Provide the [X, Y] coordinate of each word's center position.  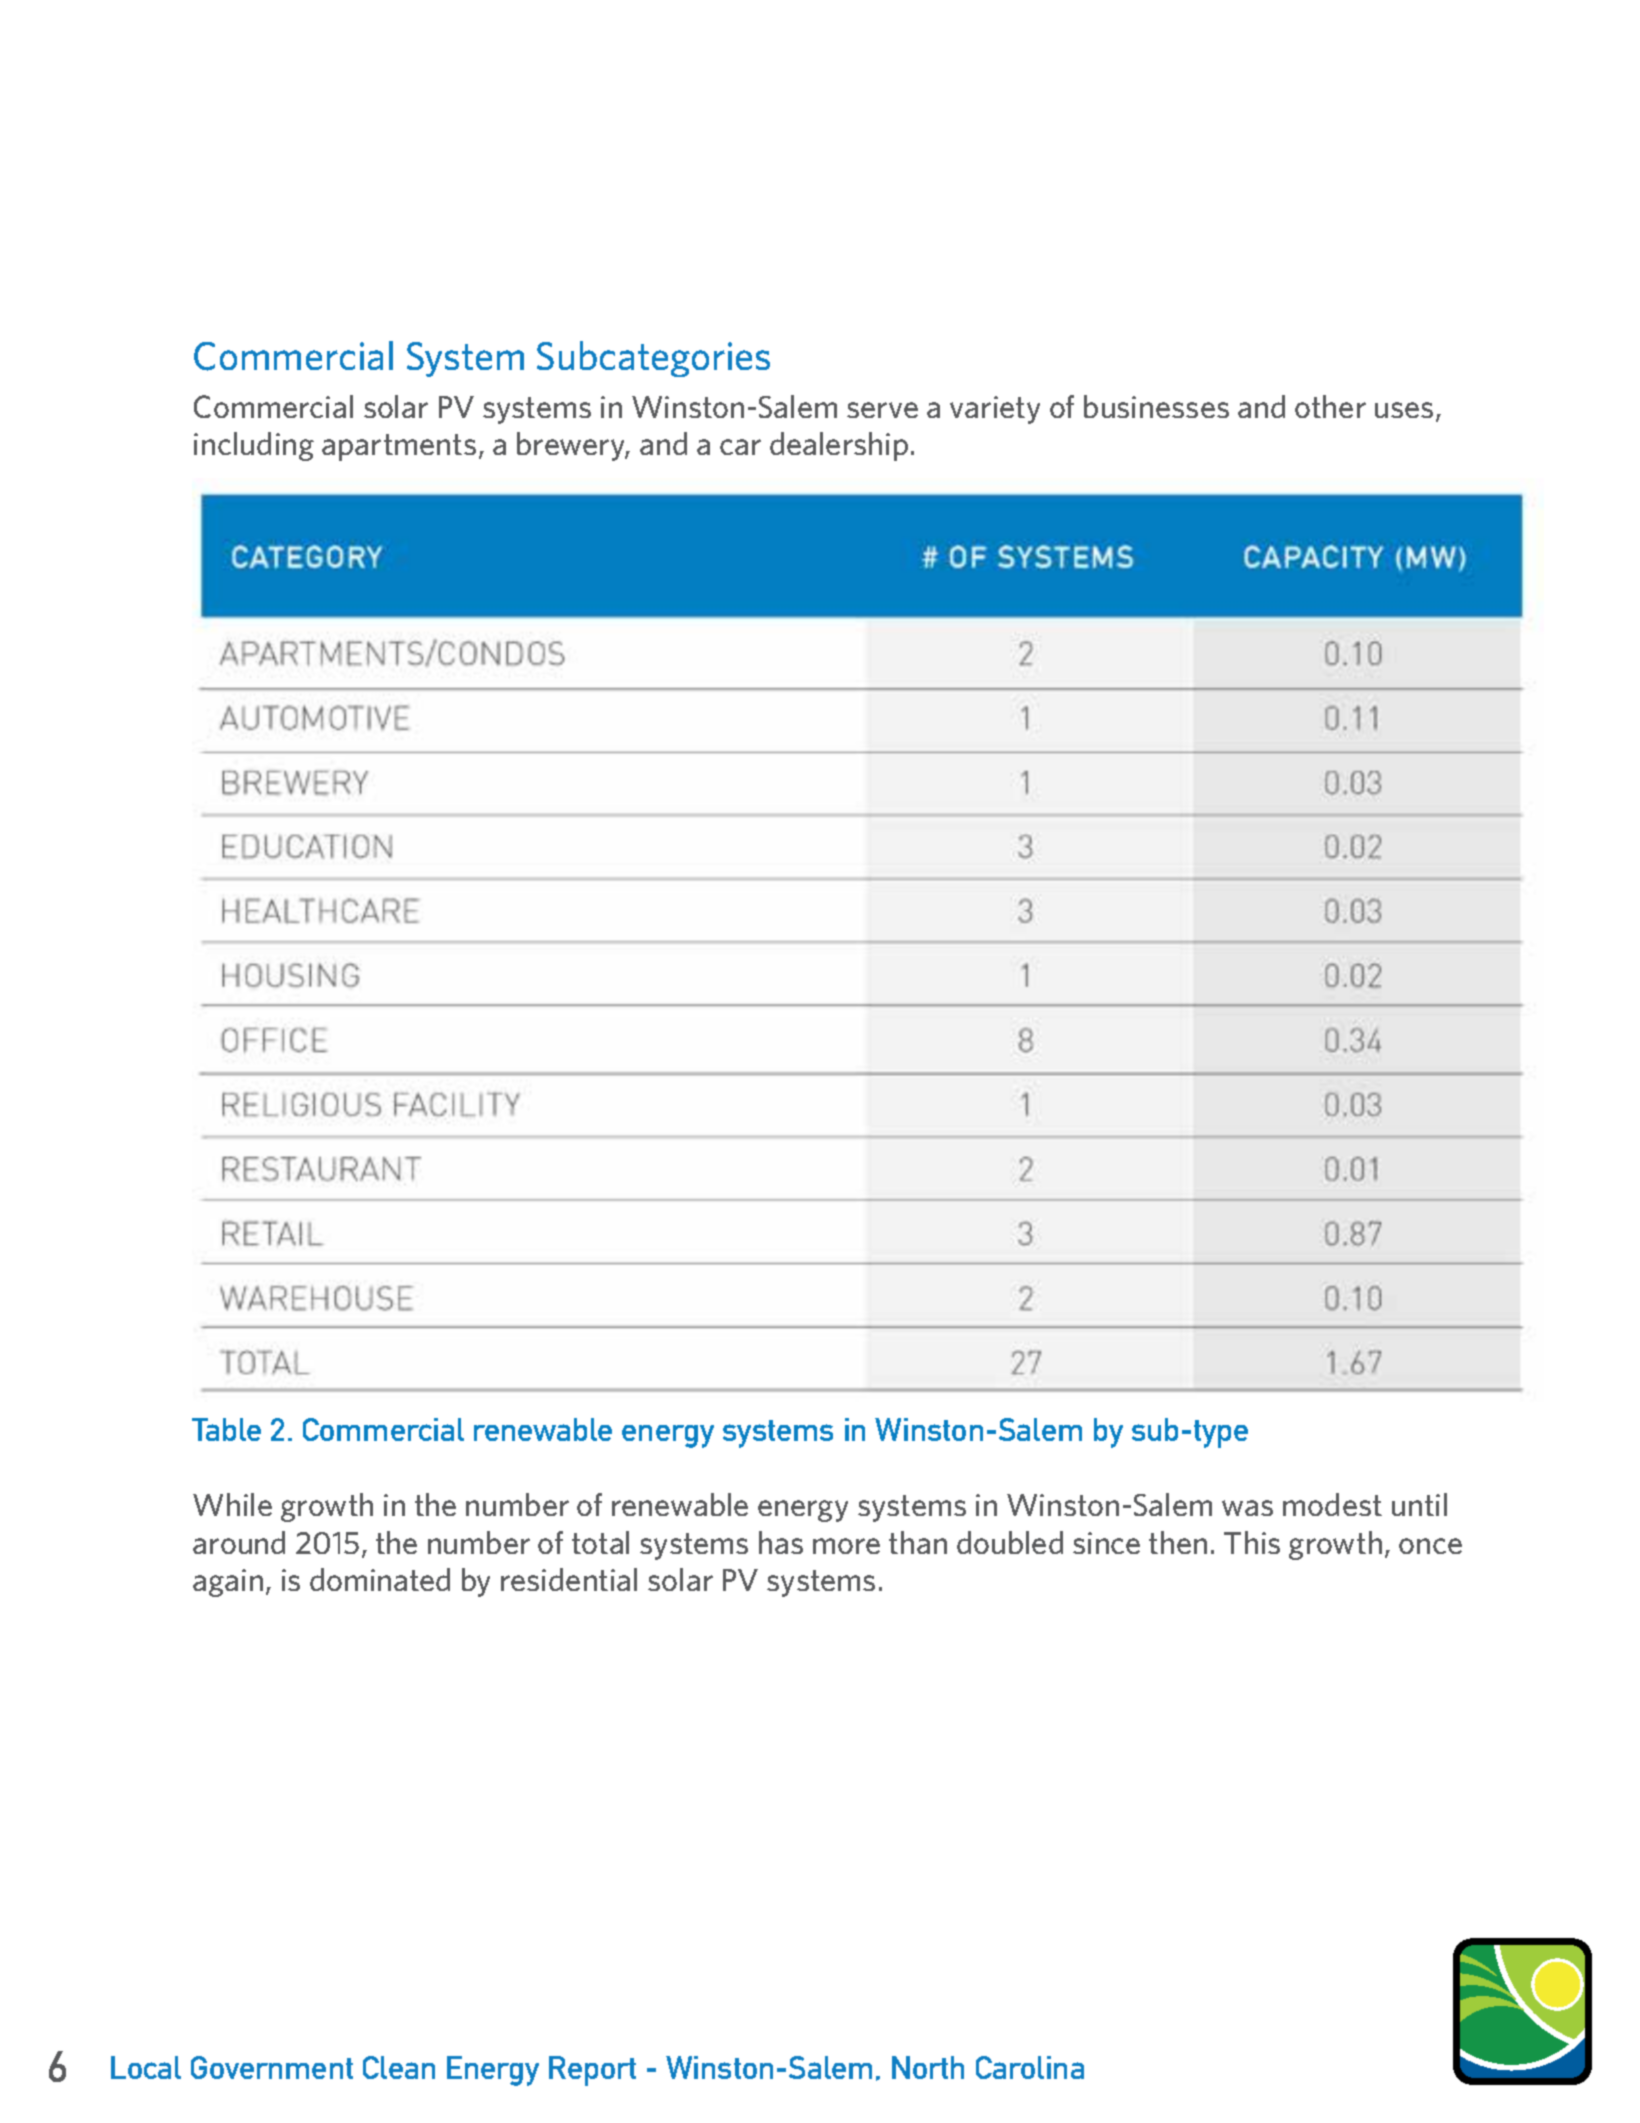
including [254, 446]
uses [1404, 410]
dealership [839, 446]
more [846, 1546]
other [1330, 406]
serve [882, 410]
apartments [399, 447]
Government [272, 2067]
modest [1332, 1504]
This [1252, 1542]
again [228, 1583]
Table [226, 1429]
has [781, 1542]
